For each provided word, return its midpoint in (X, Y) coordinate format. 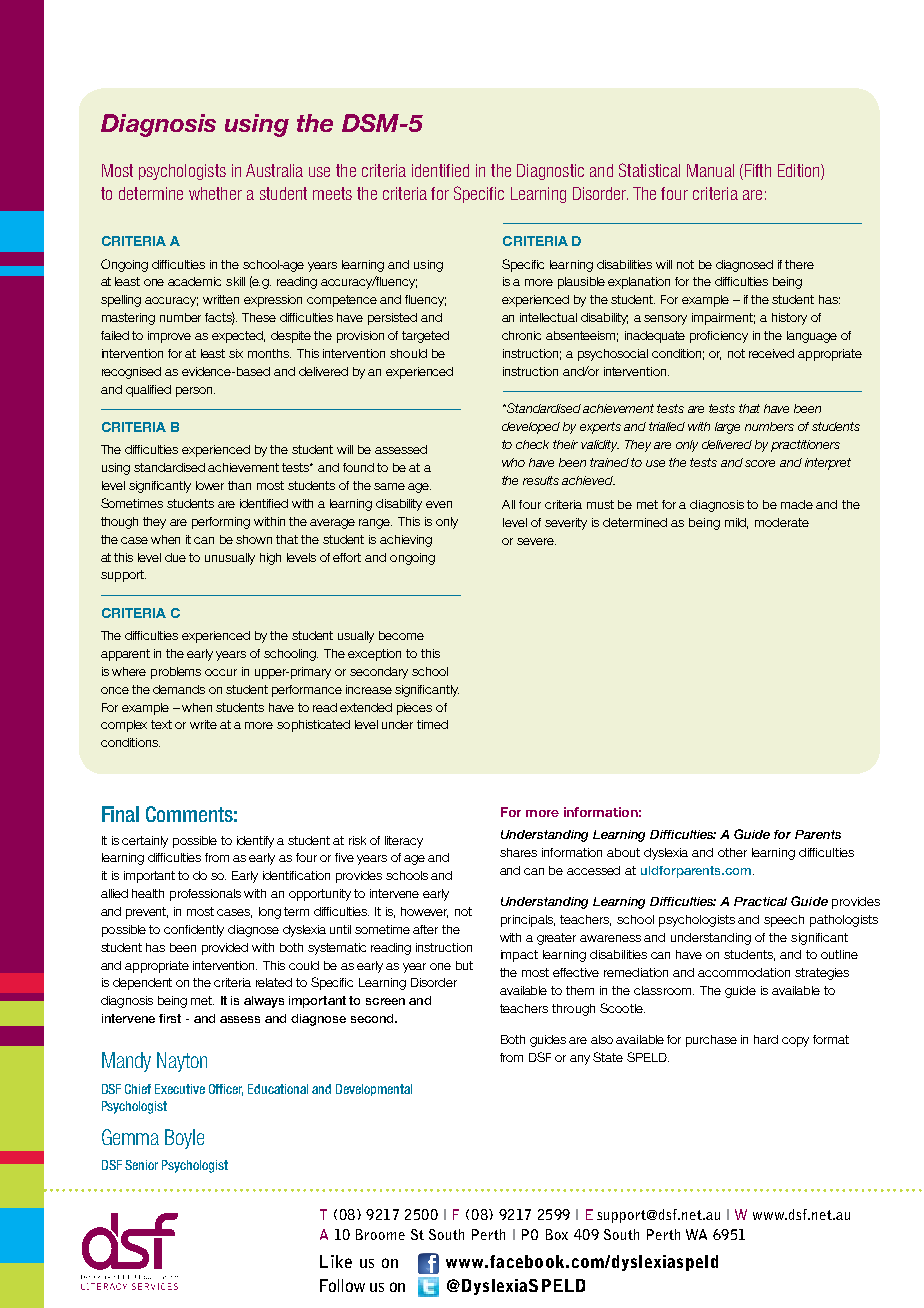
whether (215, 193)
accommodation (744, 972)
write (203, 724)
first (170, 1018)
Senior (141, 1165)
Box (557, 1234)
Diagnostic (550, 172)
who (513, 462)
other (732, 852)
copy (795, 1042)
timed (432, 724)
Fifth (756, 170)
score (760, 463)
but (464, 965)
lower (210, 485)
